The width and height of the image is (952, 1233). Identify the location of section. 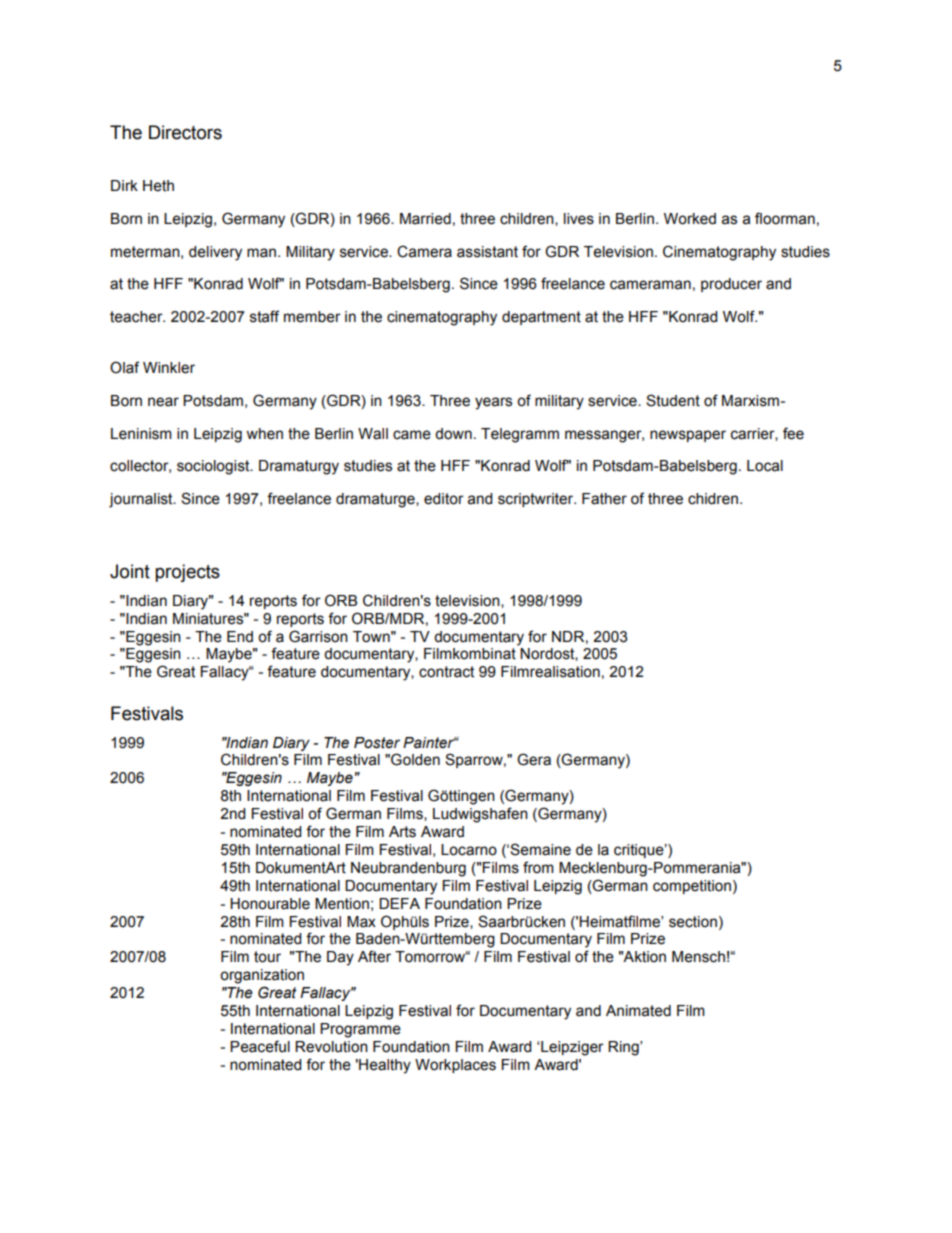
(693, 922).
